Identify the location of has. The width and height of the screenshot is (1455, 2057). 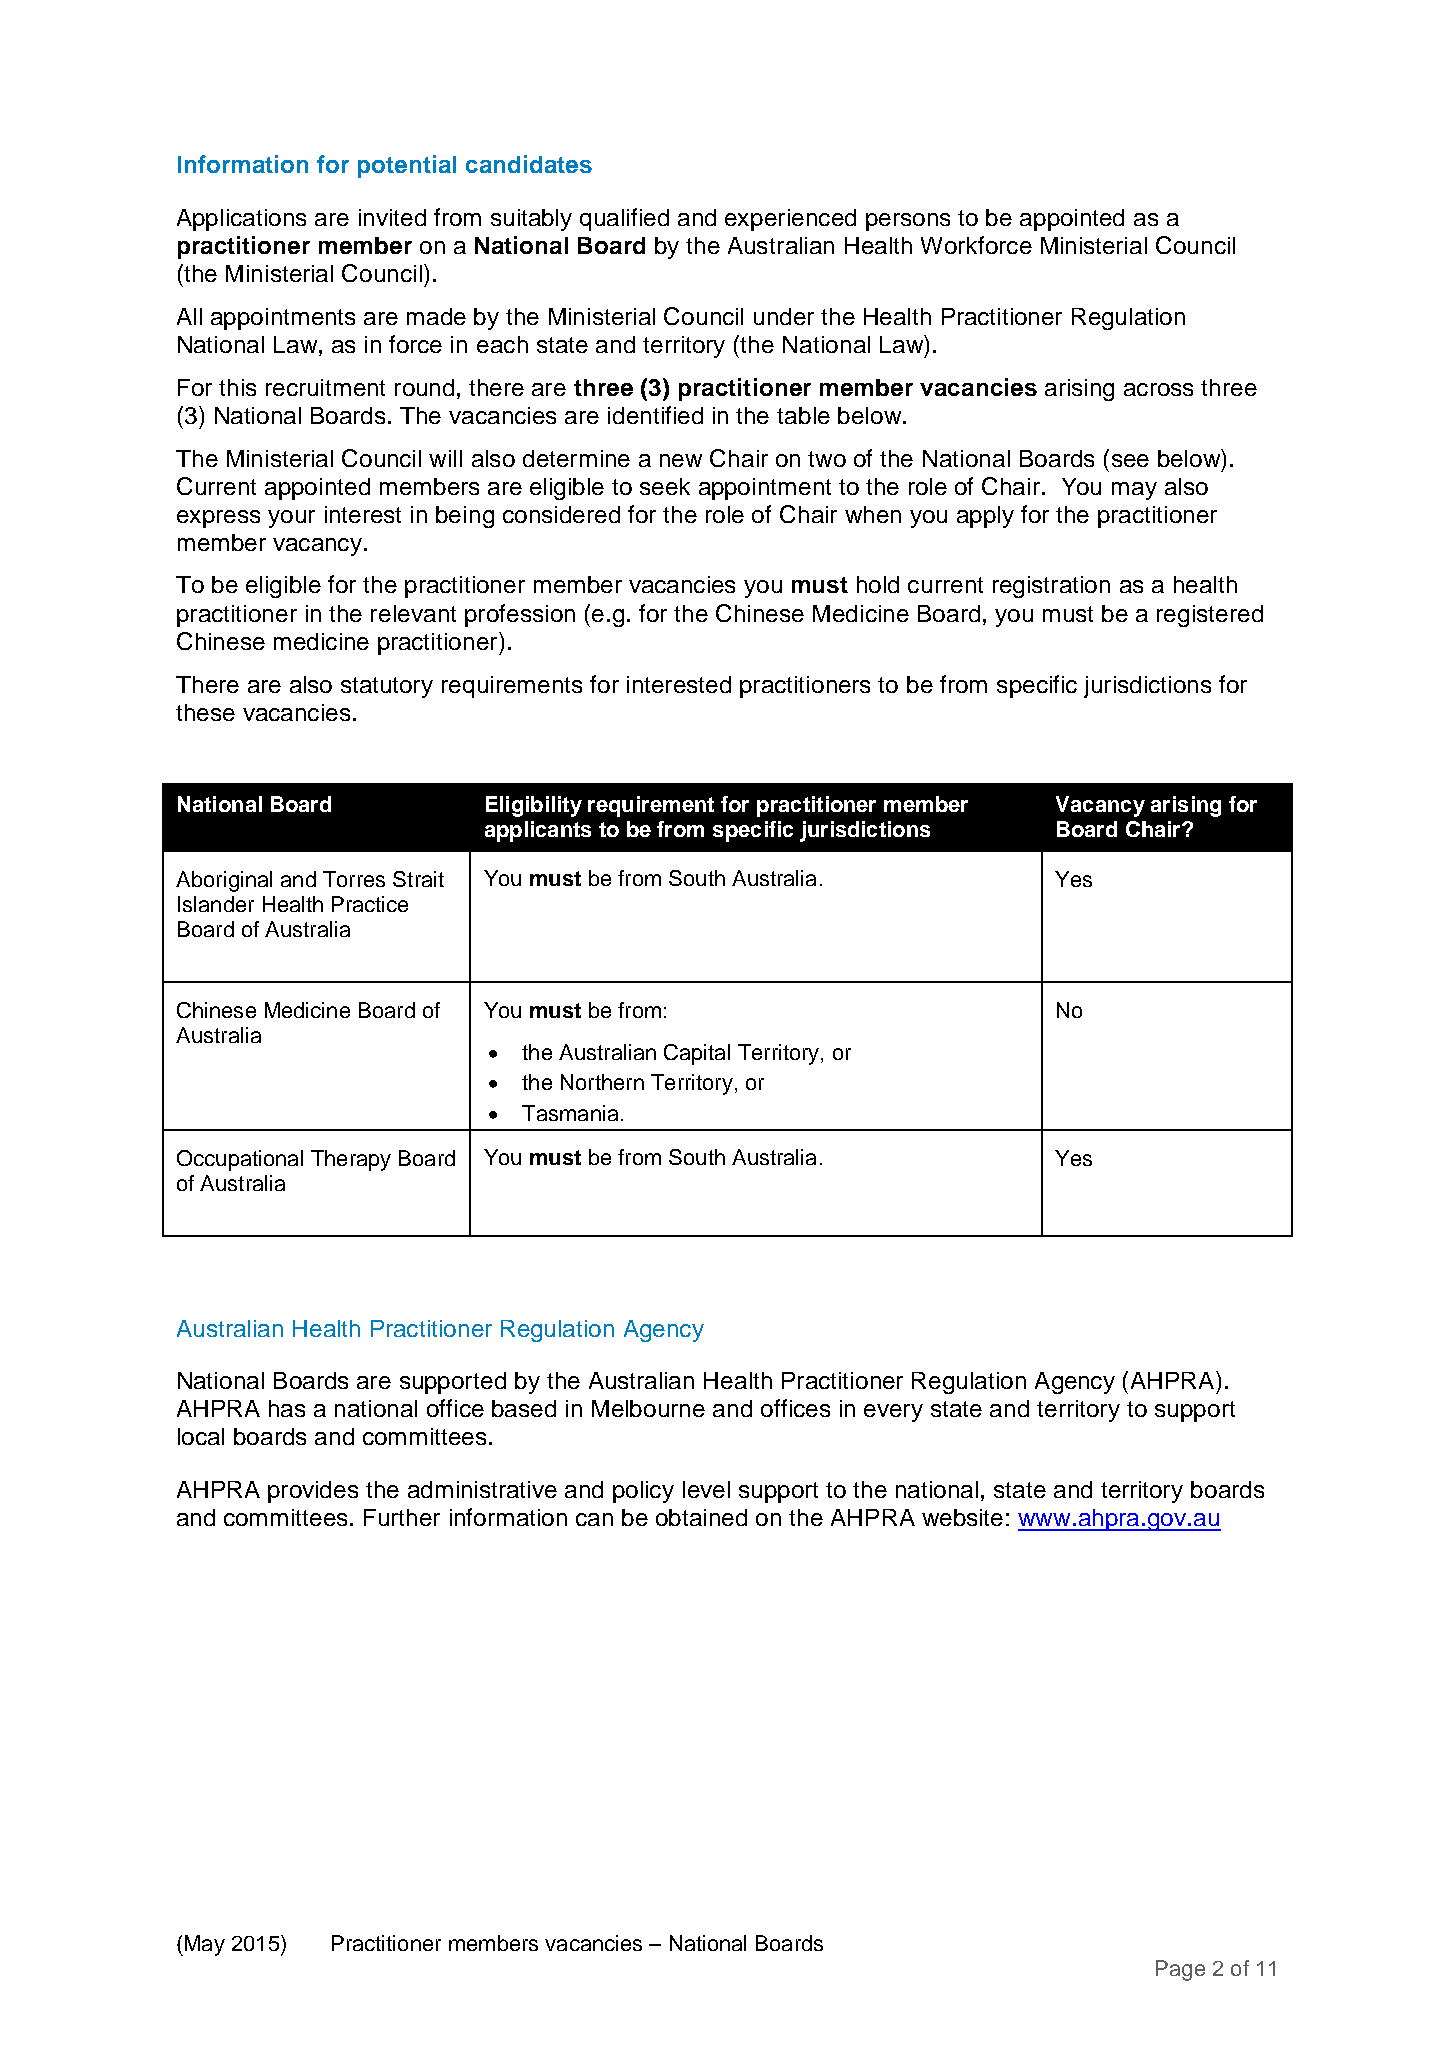
(287, 1408).
